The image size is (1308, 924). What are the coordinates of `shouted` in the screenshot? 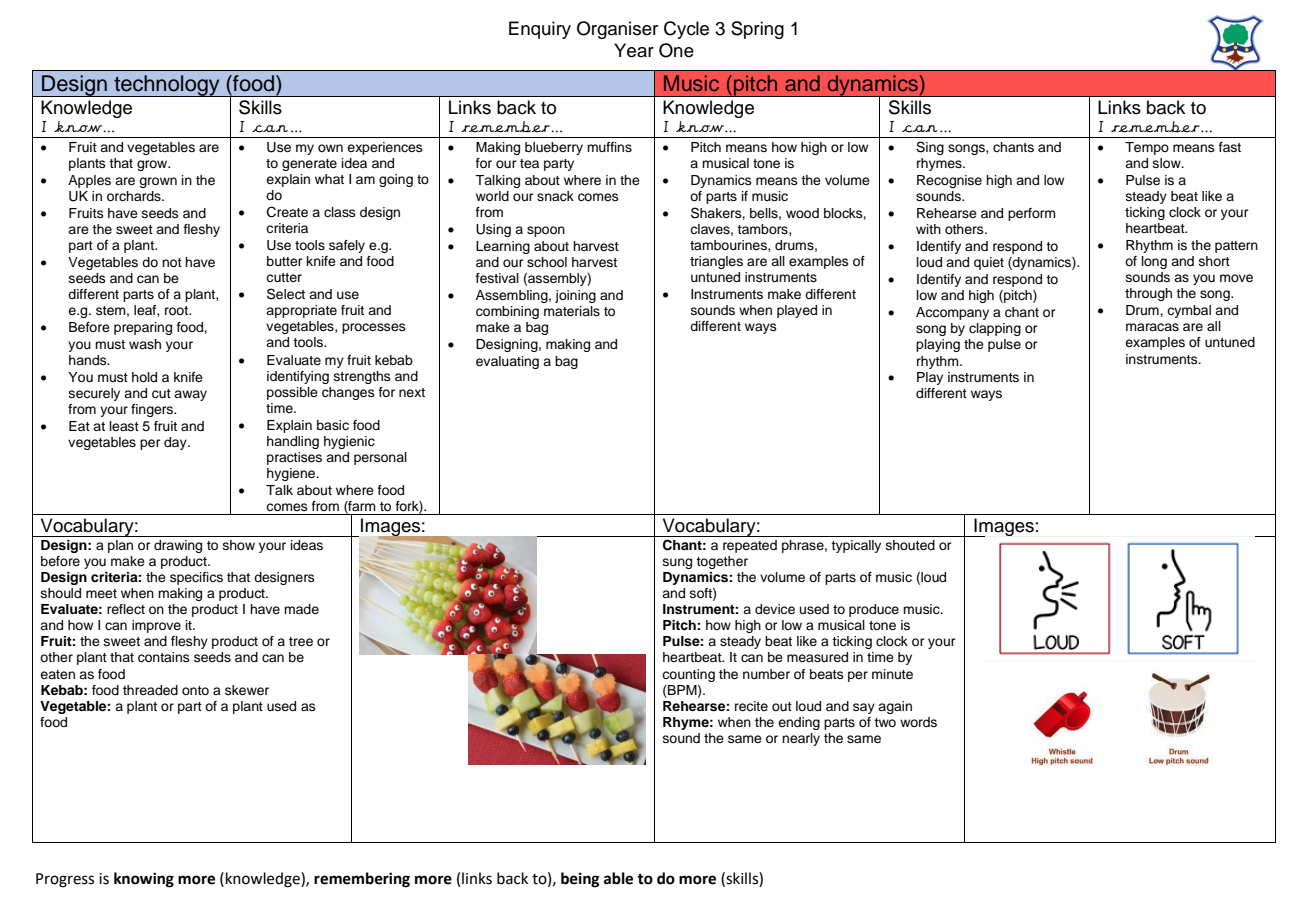 It's located at (910, 545).
